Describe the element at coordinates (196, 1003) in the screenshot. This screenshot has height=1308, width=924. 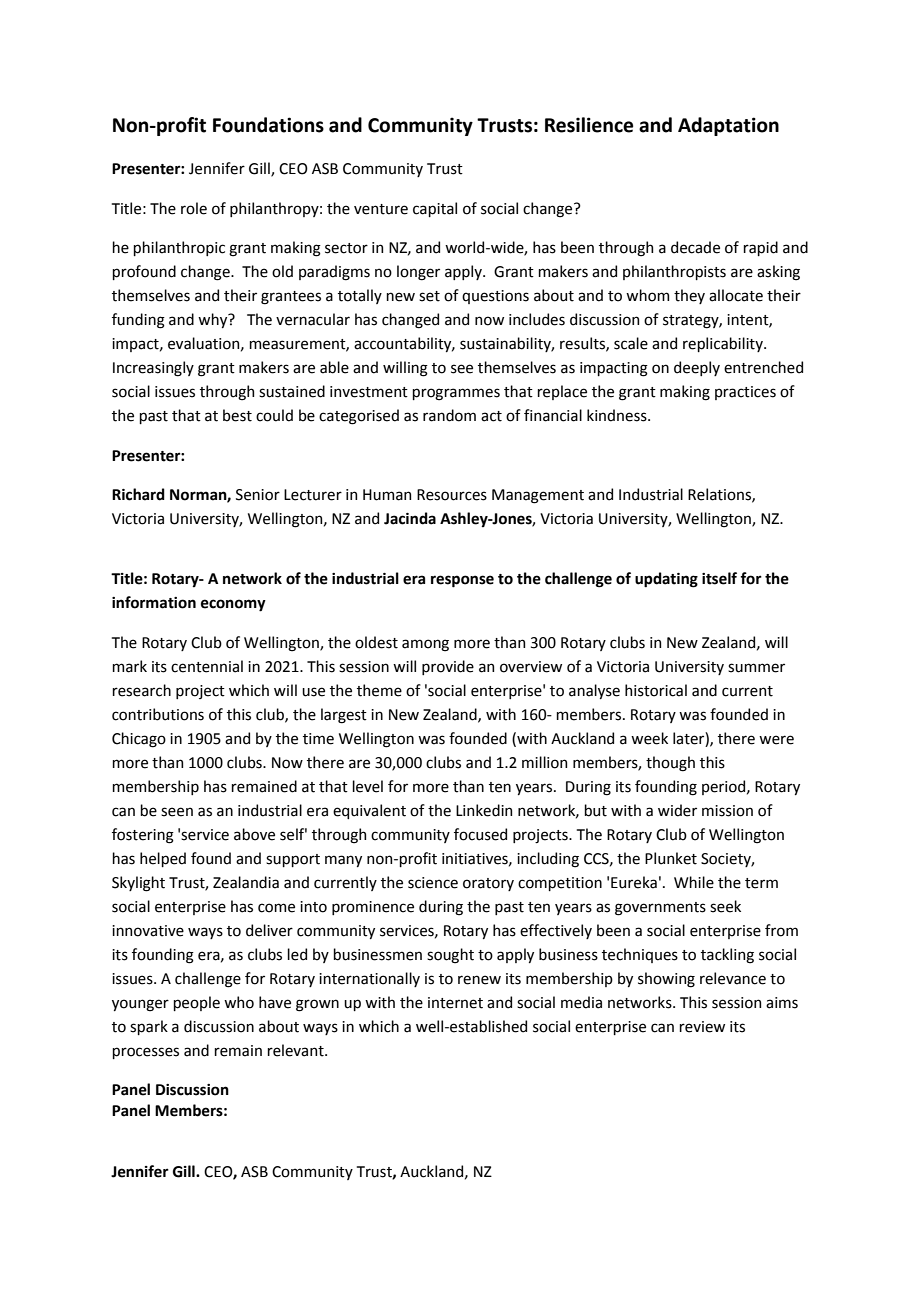
I see `people` at that location.
